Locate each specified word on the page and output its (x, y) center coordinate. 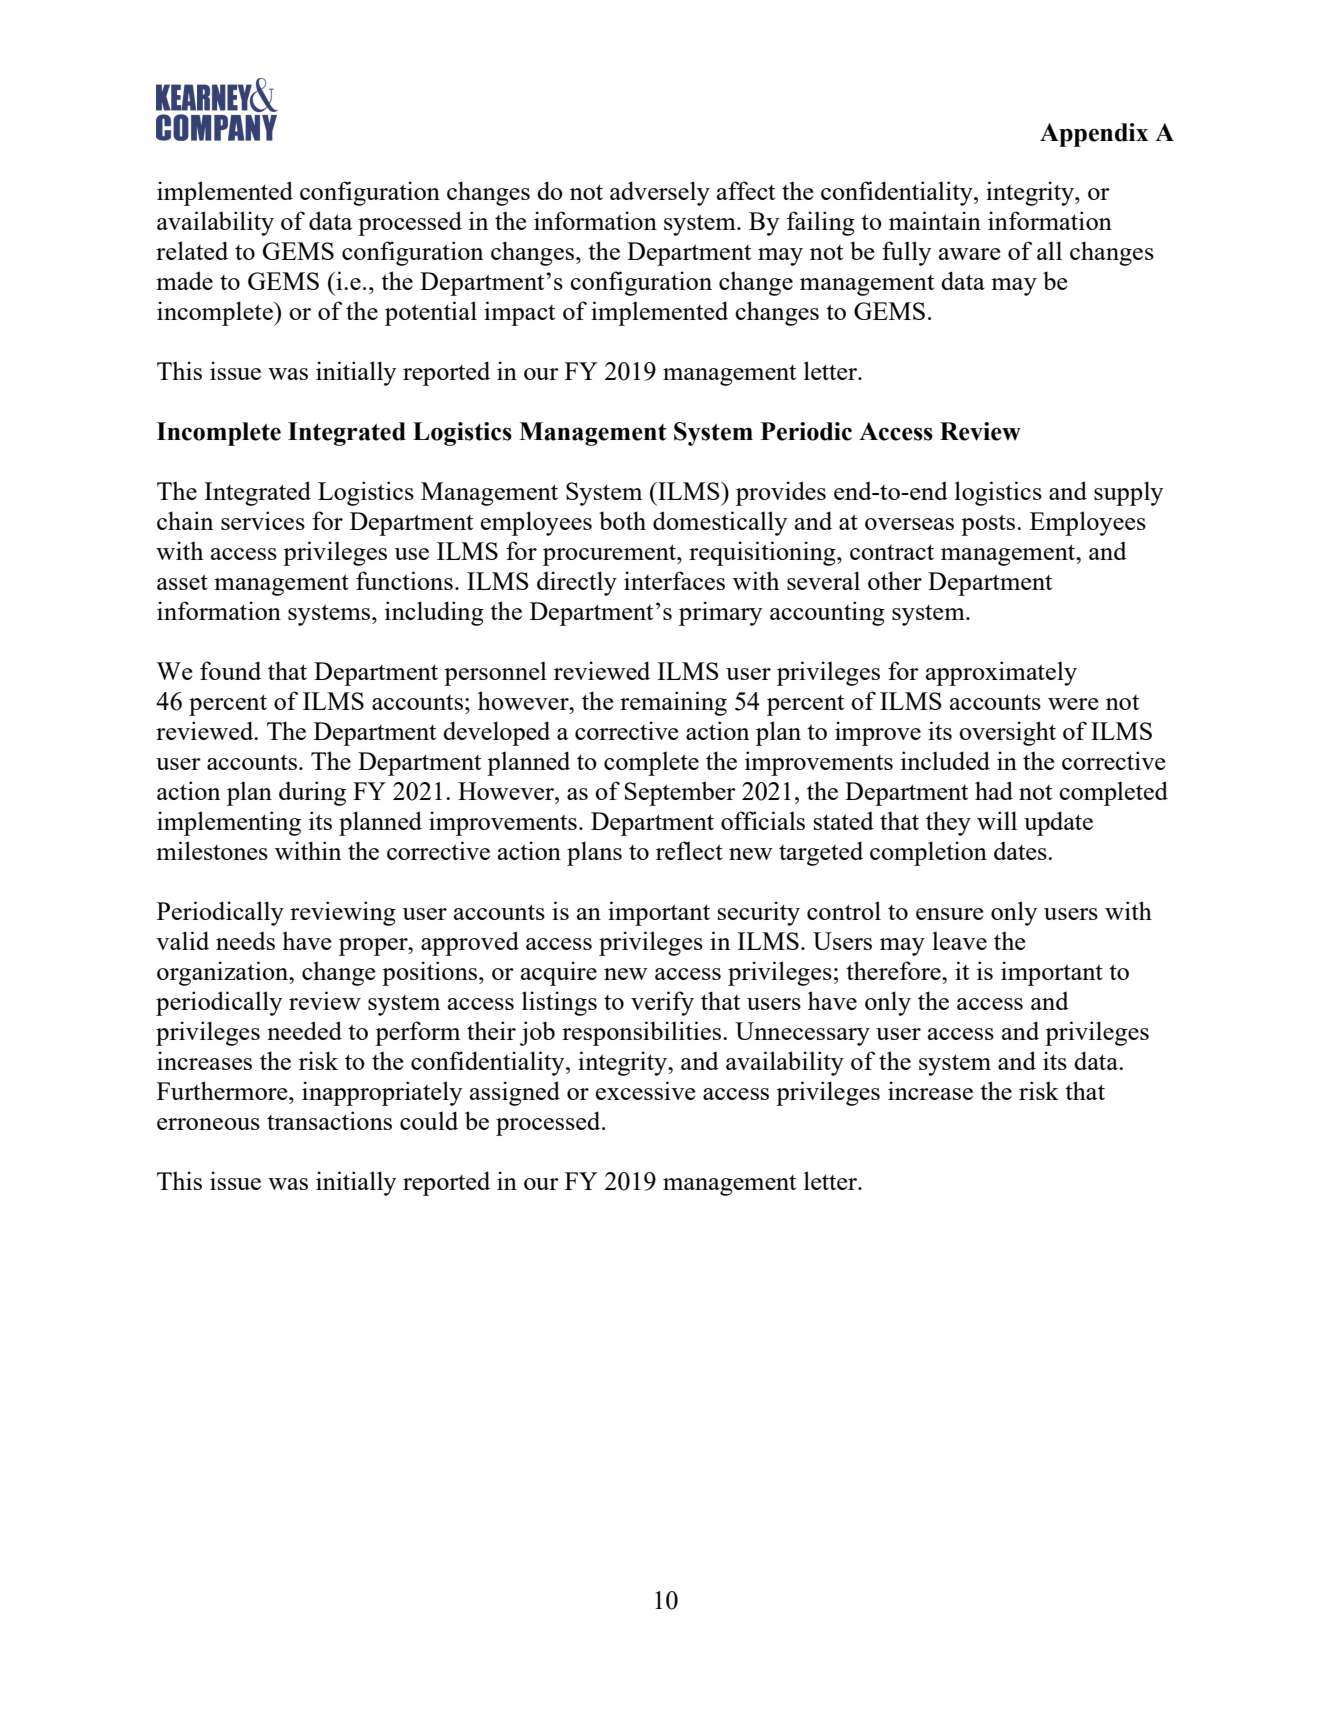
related (192, 250)
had (994, 790)
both (622, 520)
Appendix (1094, 135)
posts (989, 525)
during (312, 793)
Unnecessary (802, 1034)
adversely (660, 193)
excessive (645, 1090)
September (680, 793)
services (263, 520)
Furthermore (223, 1090)
